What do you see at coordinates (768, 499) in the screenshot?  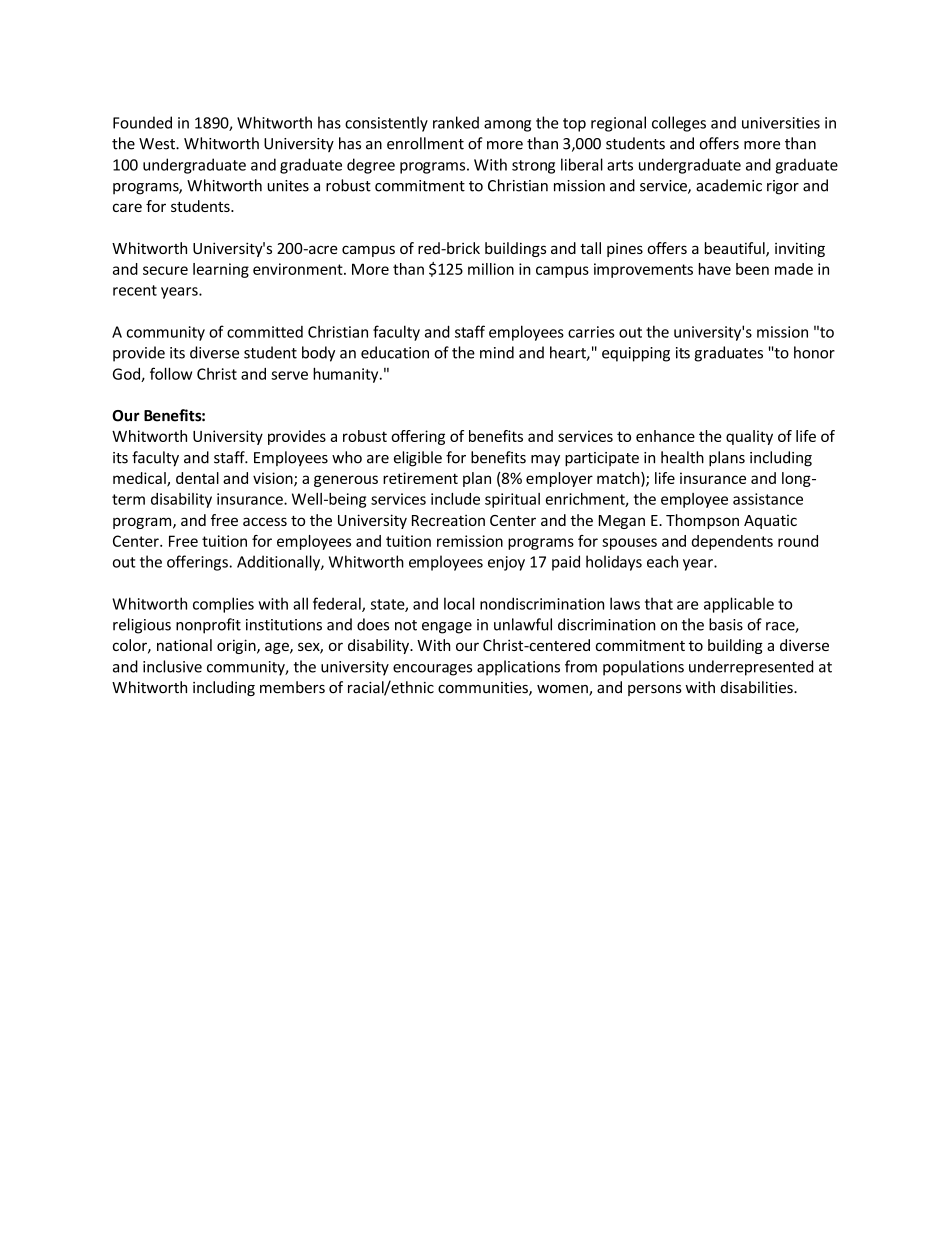 I see `assistance` at bounding box center [768, 499].
